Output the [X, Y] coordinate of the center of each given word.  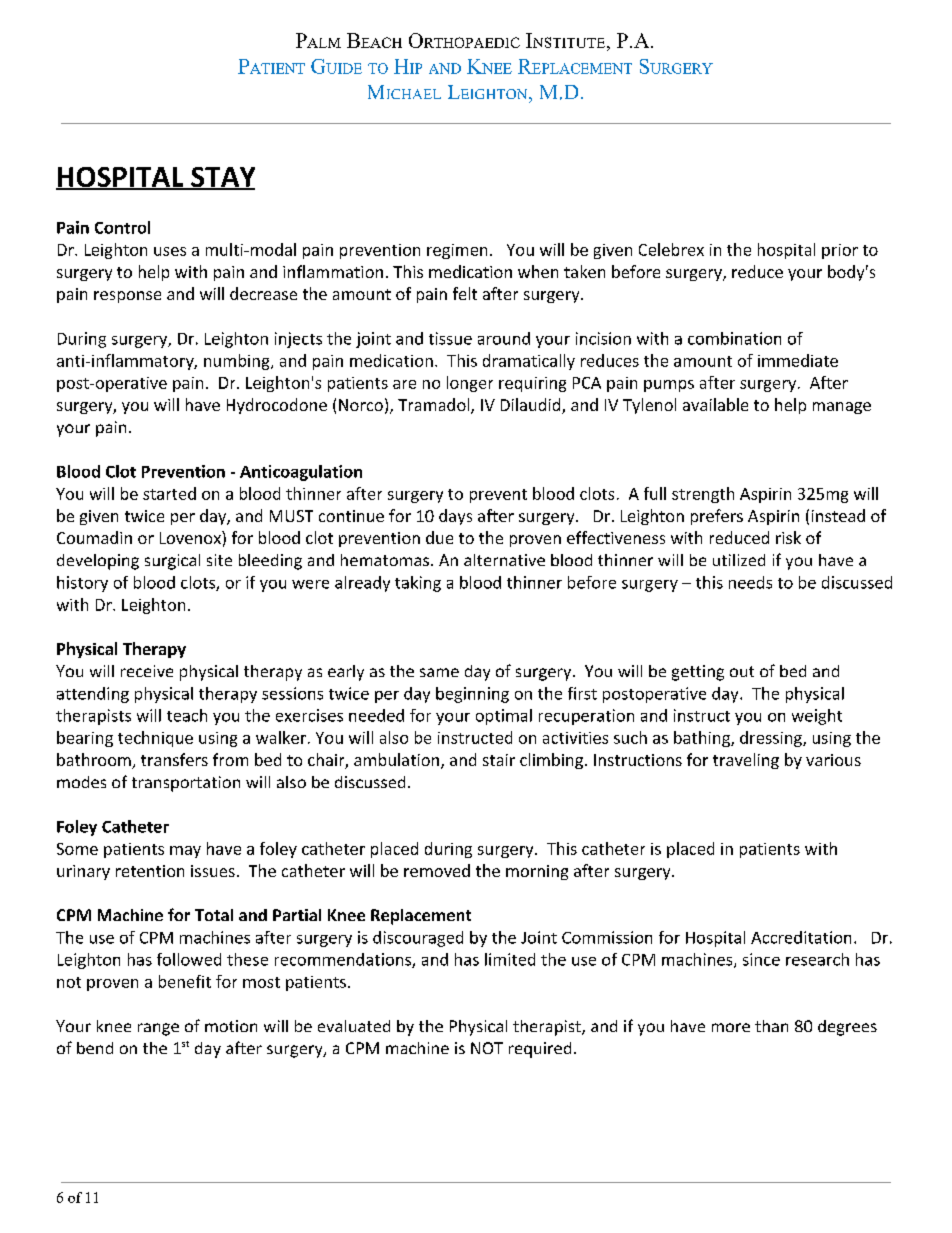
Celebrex [671, 249]
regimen [457, 251]
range [158, 1029]
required [540, 1050]
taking [418, 584]
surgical [172, 562]
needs [750, 582]
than [771, 1026]
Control [122, 227]
